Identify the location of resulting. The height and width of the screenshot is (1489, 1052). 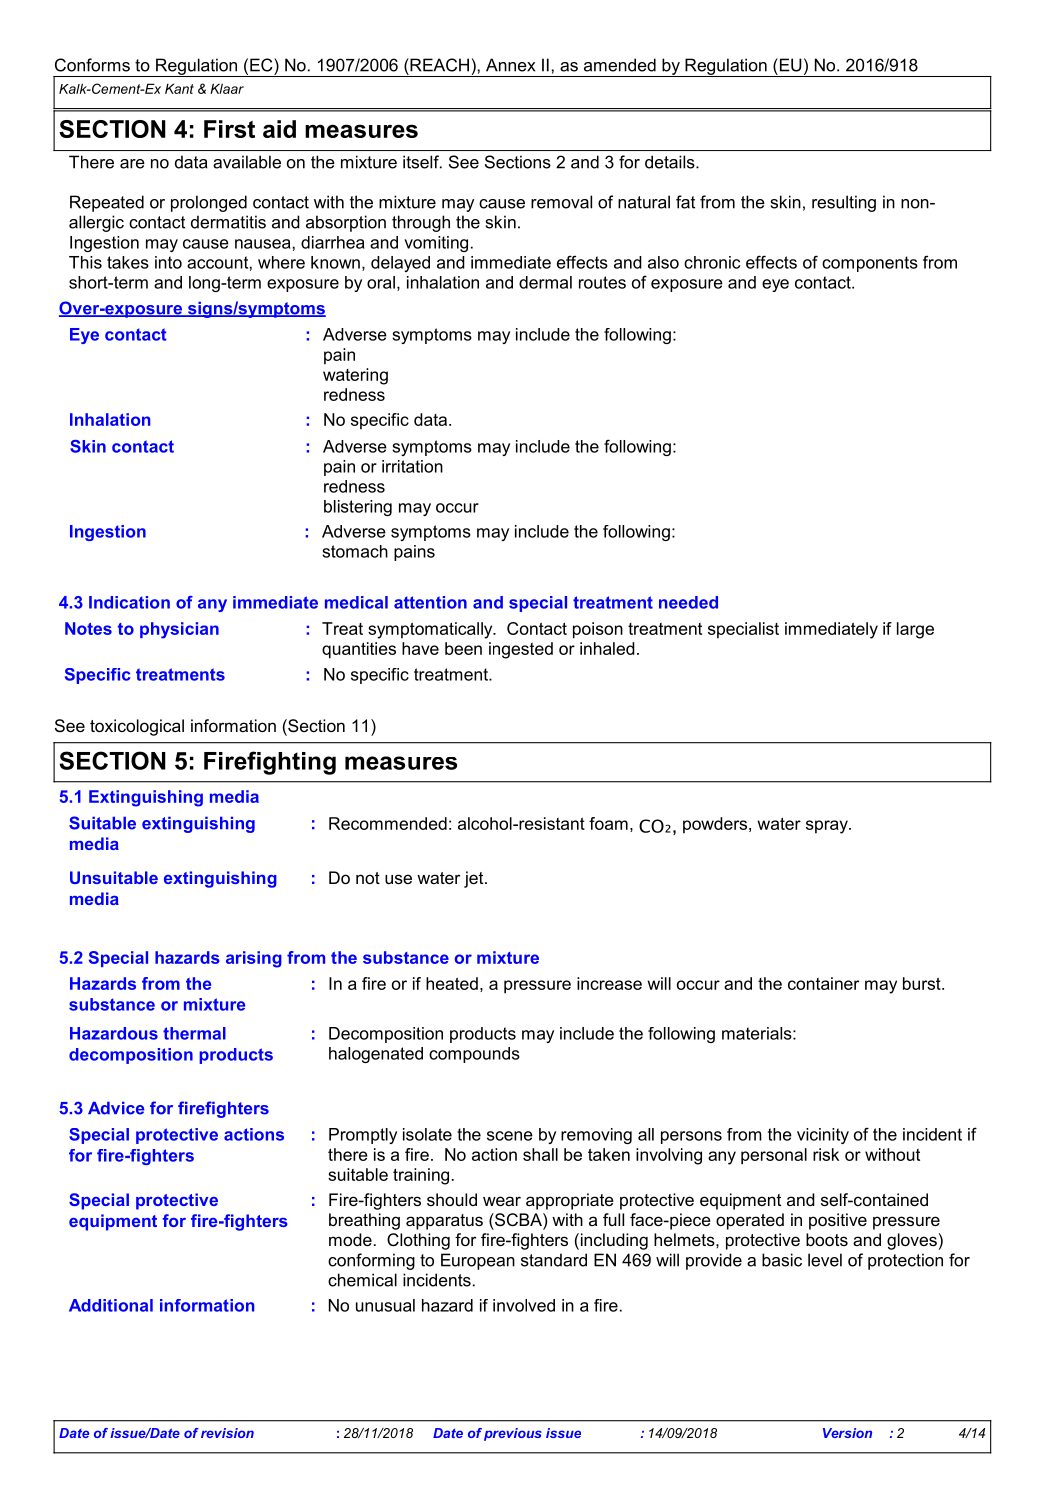
(844, 203).
